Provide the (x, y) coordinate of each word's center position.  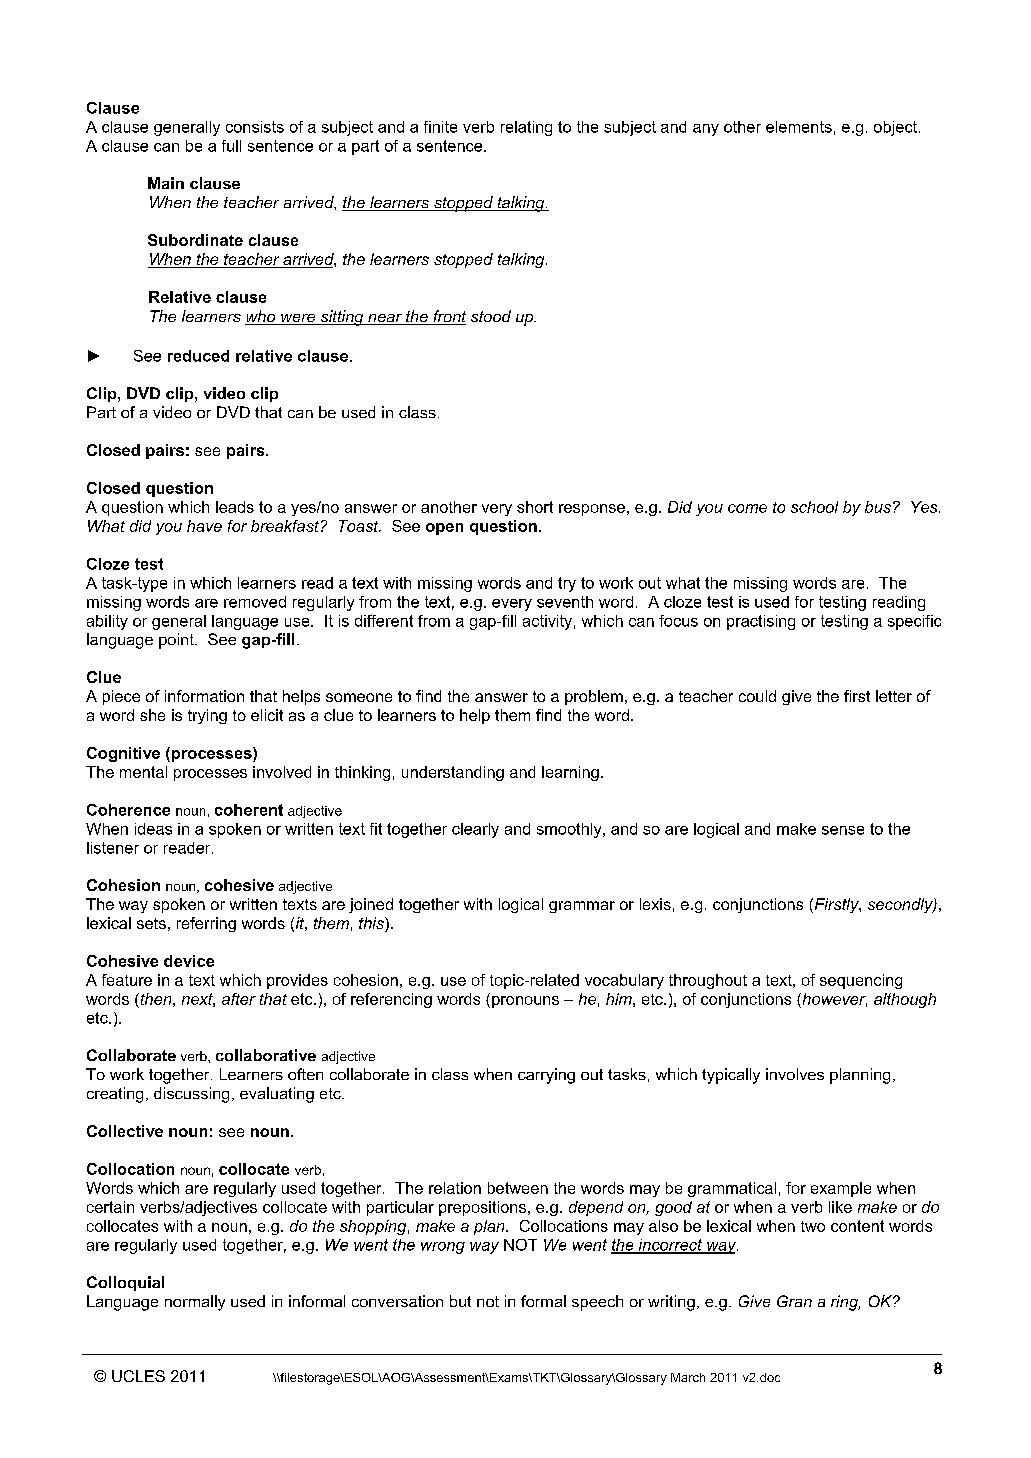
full (231, 146)
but (460, 1301)
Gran (794, 1301)
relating (526, 128)
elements (799, 127)
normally (195, 1303)
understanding (453, 773)
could (757, 696)
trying (207, 716)
